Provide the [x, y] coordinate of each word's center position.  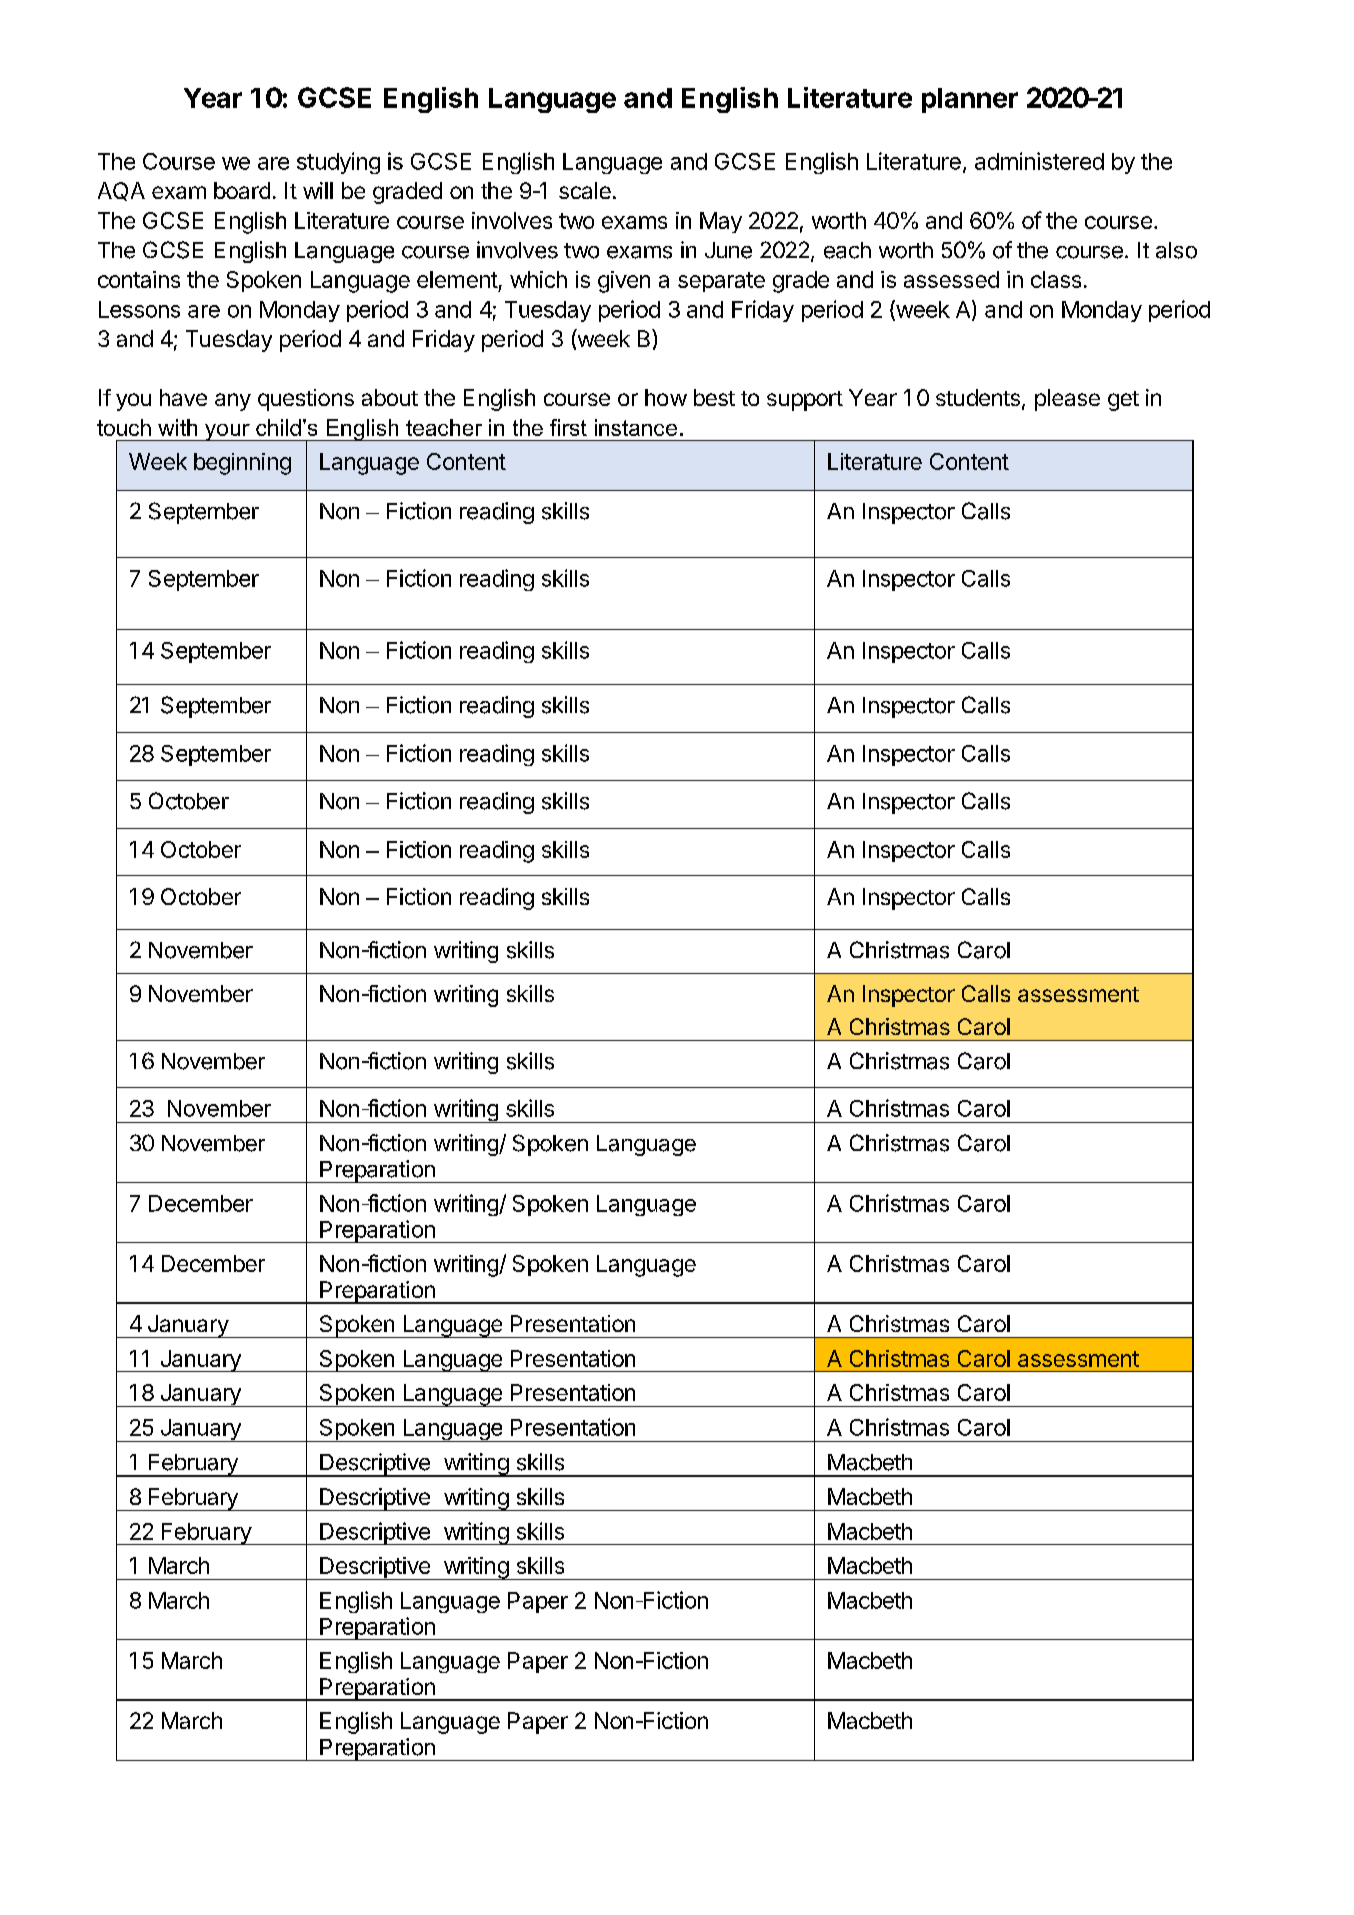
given [624, 282]
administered [1039, 161]
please [1067, 400]
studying [338, 163]
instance [636, 427]
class [1056, 279]
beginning [242, 464]
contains [139, 279]
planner [970, 100]
